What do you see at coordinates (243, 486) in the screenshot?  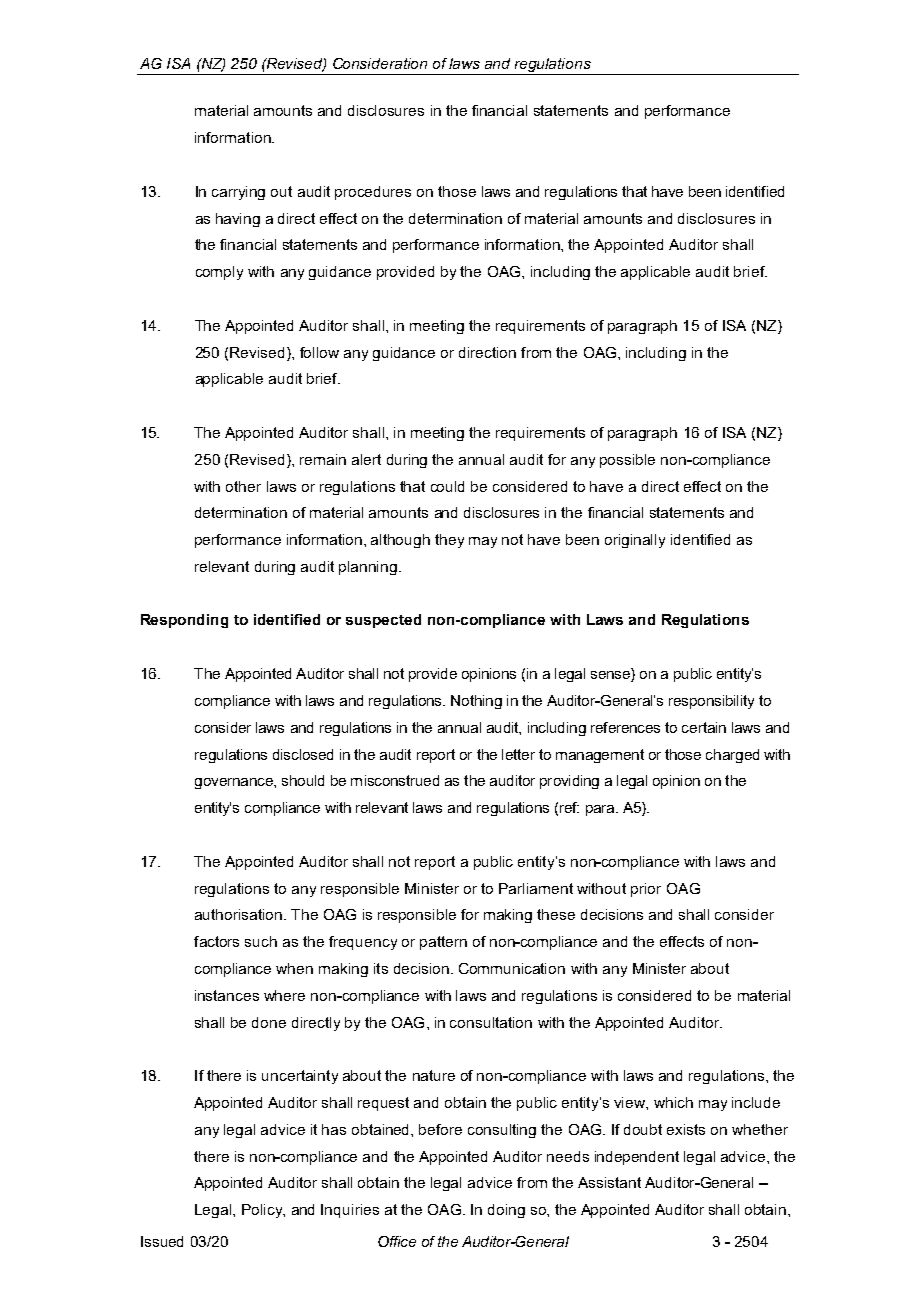 I see `other` at bounding box center [243, 486].
